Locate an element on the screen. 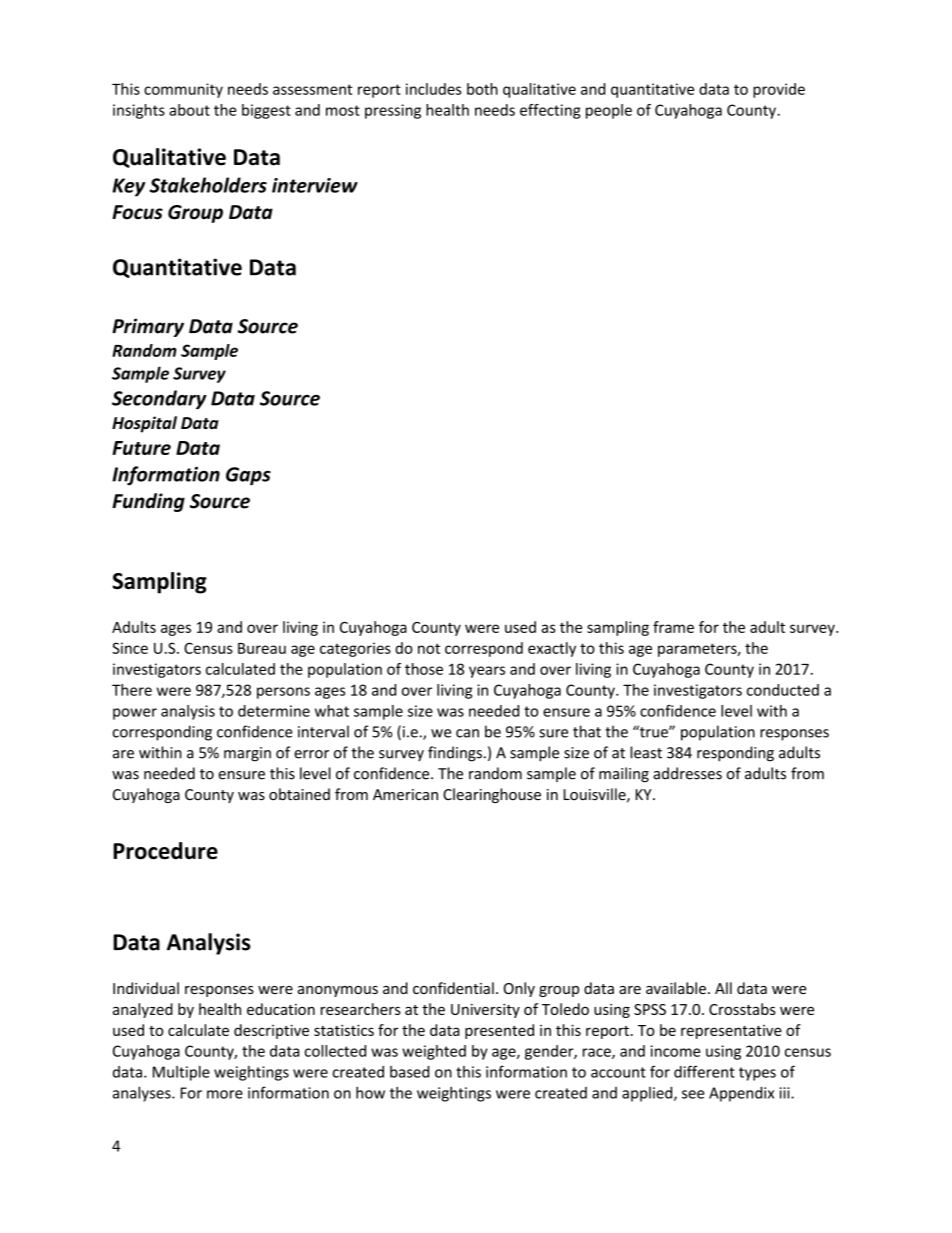  about is located at coordinates (189, 110).
